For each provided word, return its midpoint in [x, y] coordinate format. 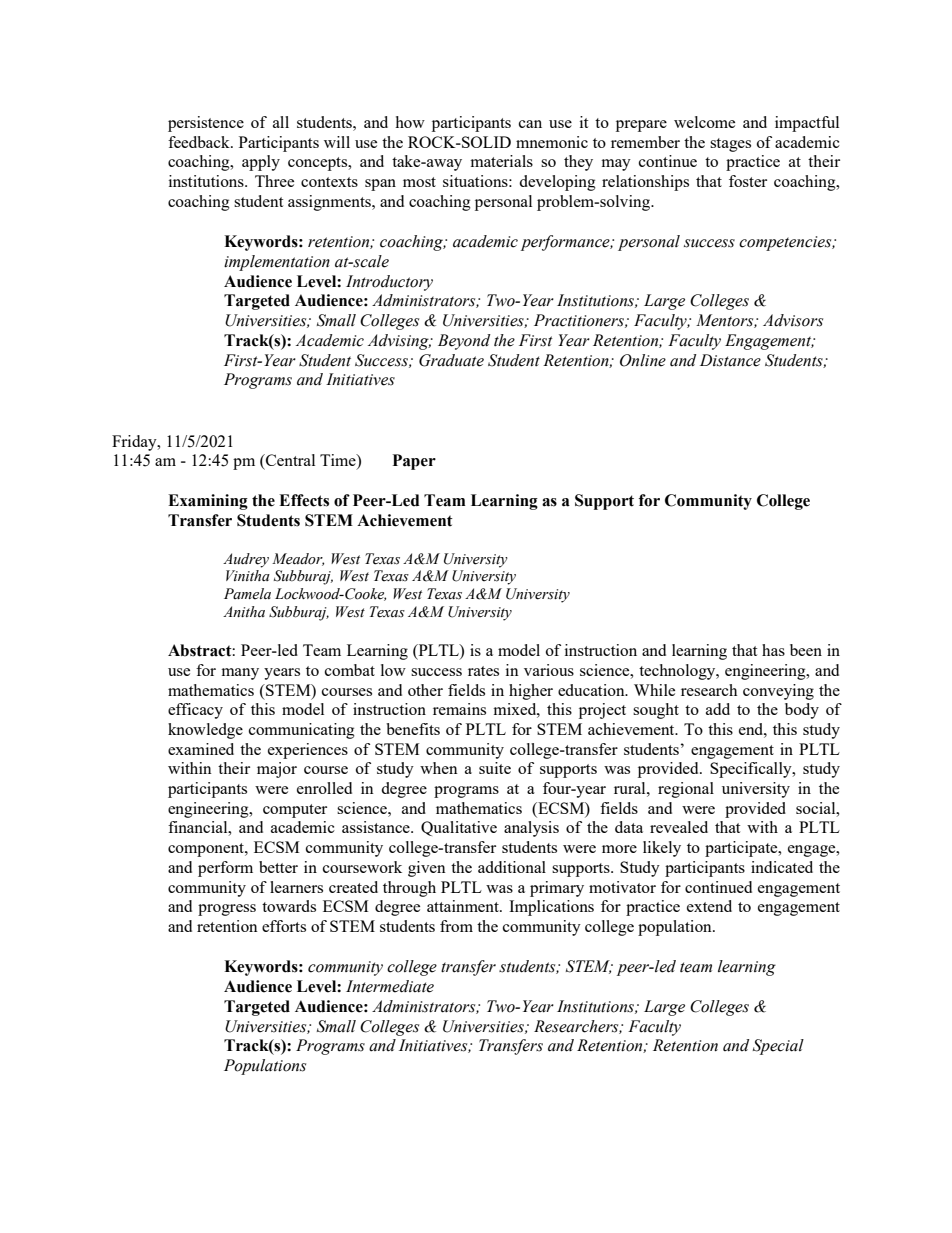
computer [295, 811]
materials [501, 161]
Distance [730, 360]
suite [495, 768]
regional [686, 790]
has [773, 650]
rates [483, 671]
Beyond [464, 342]
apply [261, 163]
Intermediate [390, 986]
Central [289, 460]
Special [778, 1047]
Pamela [247, 594]
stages [730, 145]
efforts [284, 926]
